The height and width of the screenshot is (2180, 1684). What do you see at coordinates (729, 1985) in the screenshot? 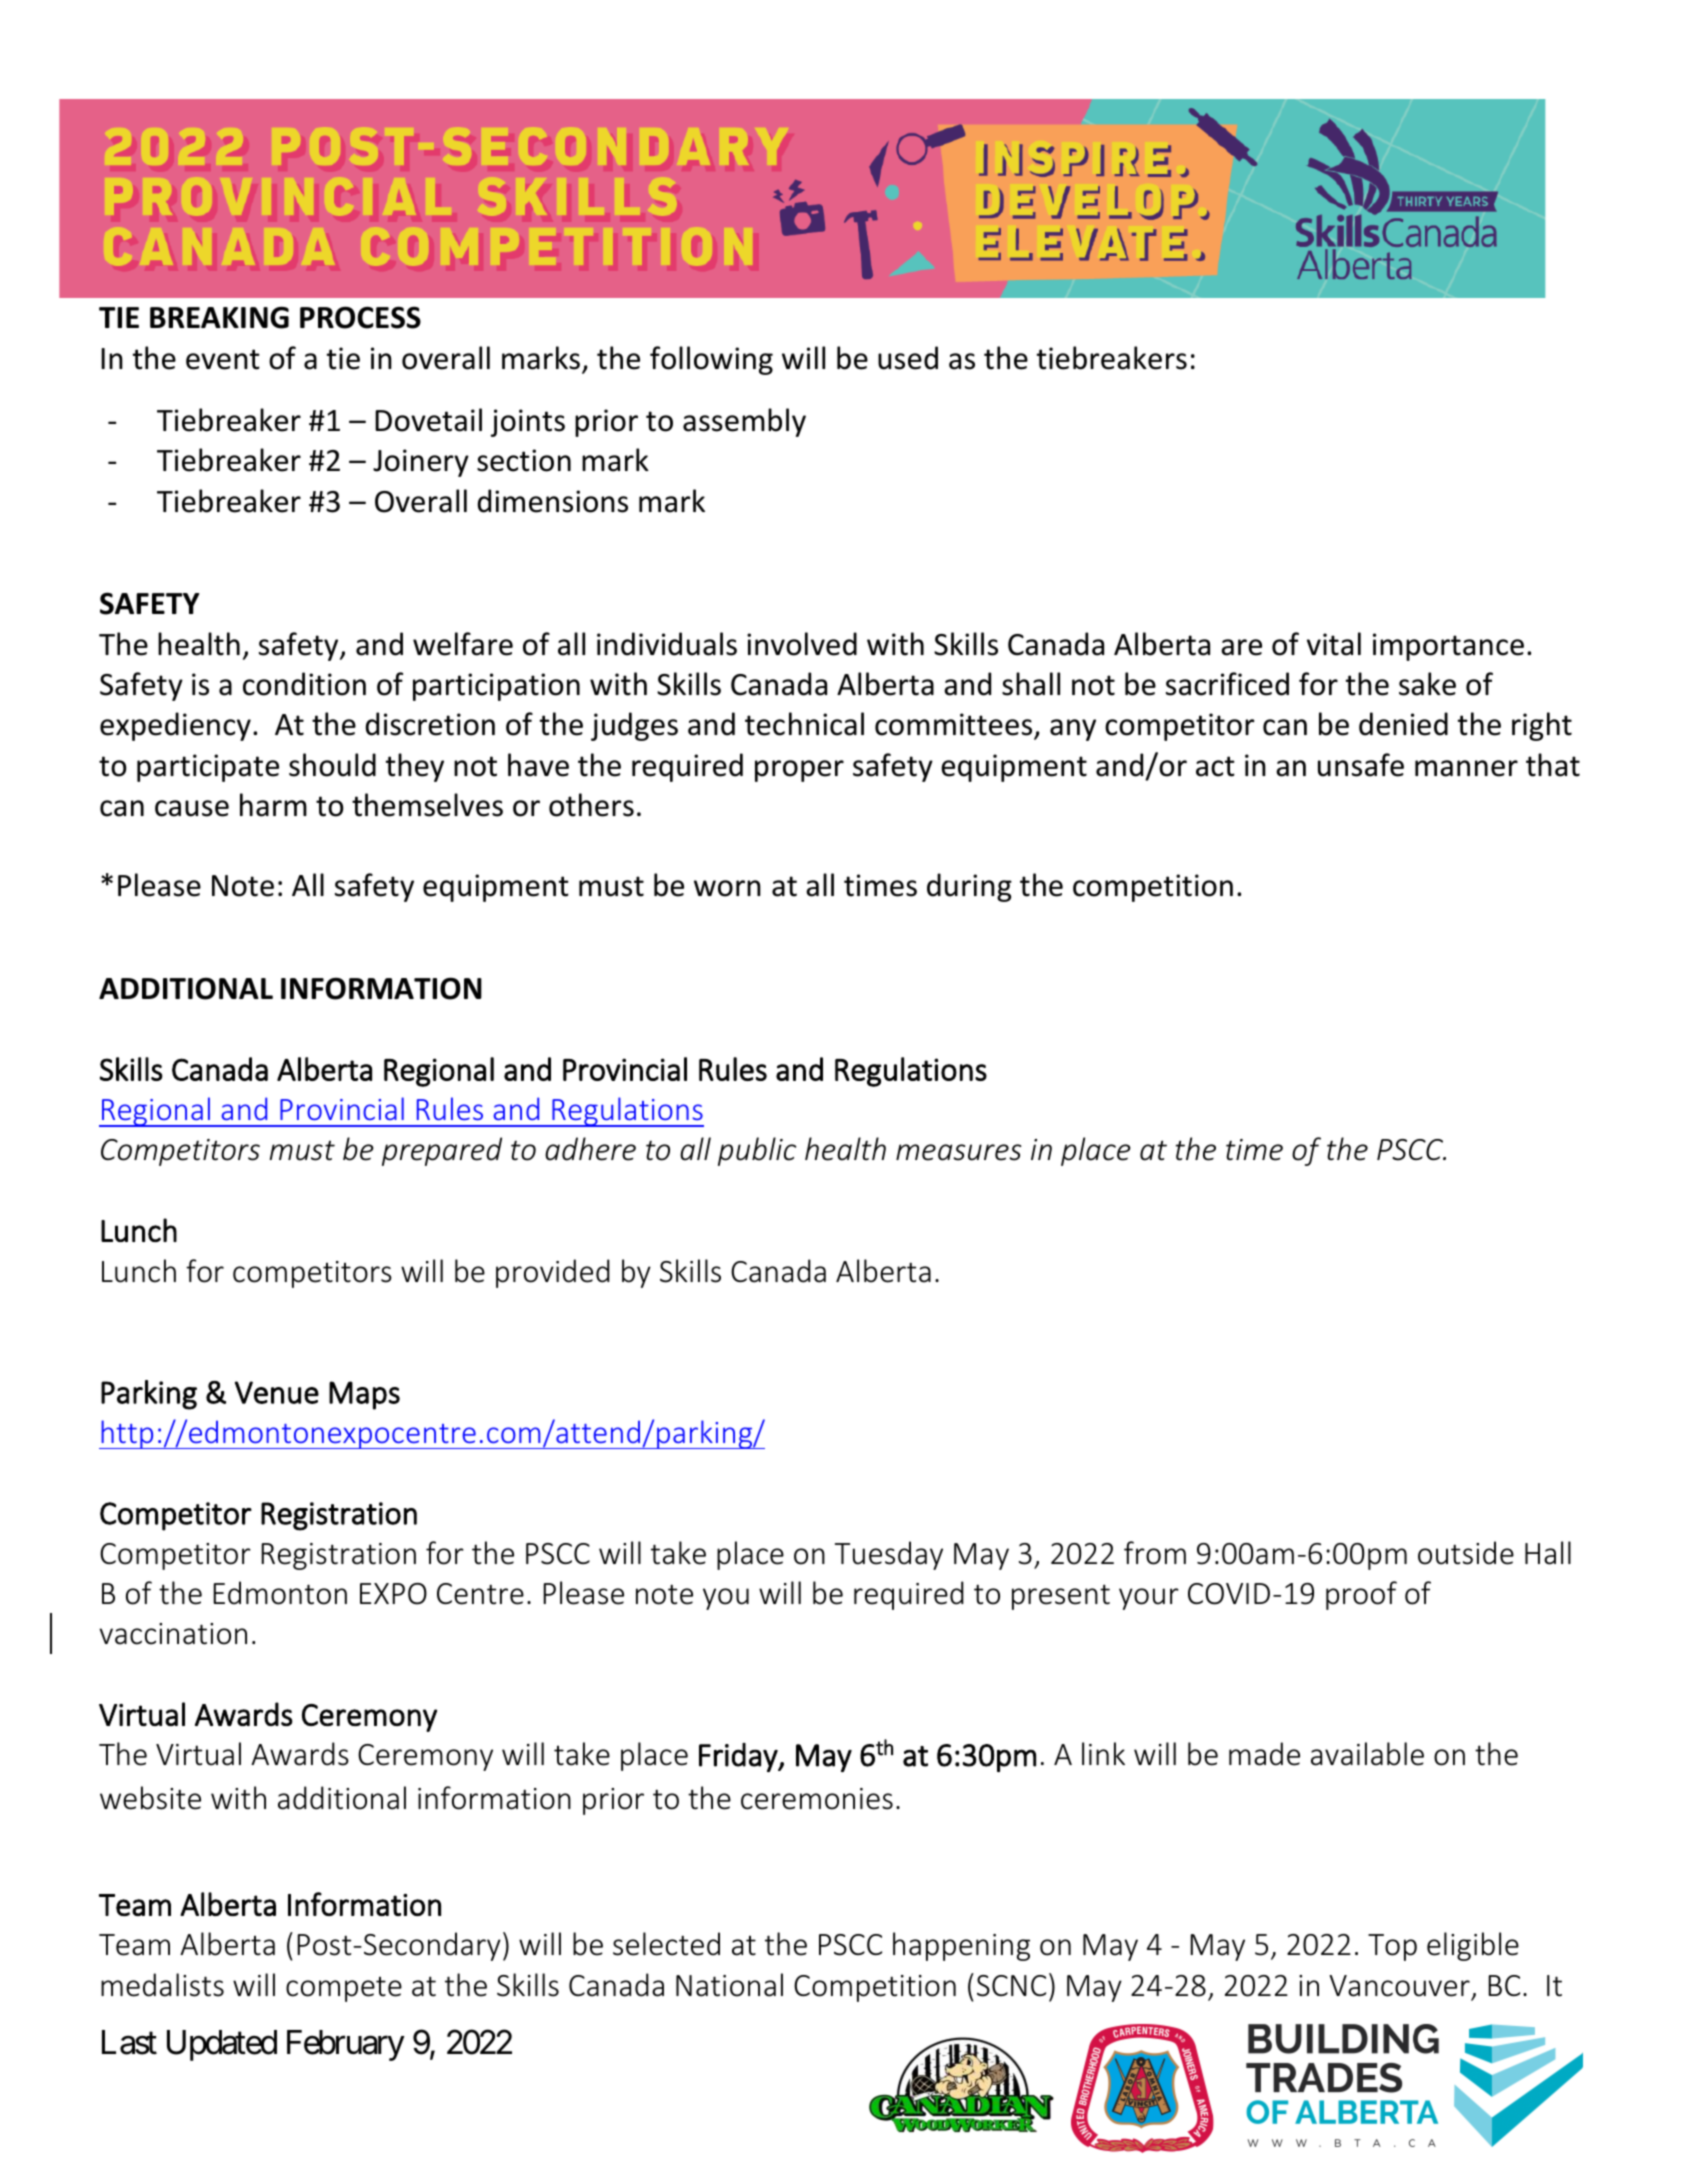
I see `National` at bounding box center [729, 1985].
